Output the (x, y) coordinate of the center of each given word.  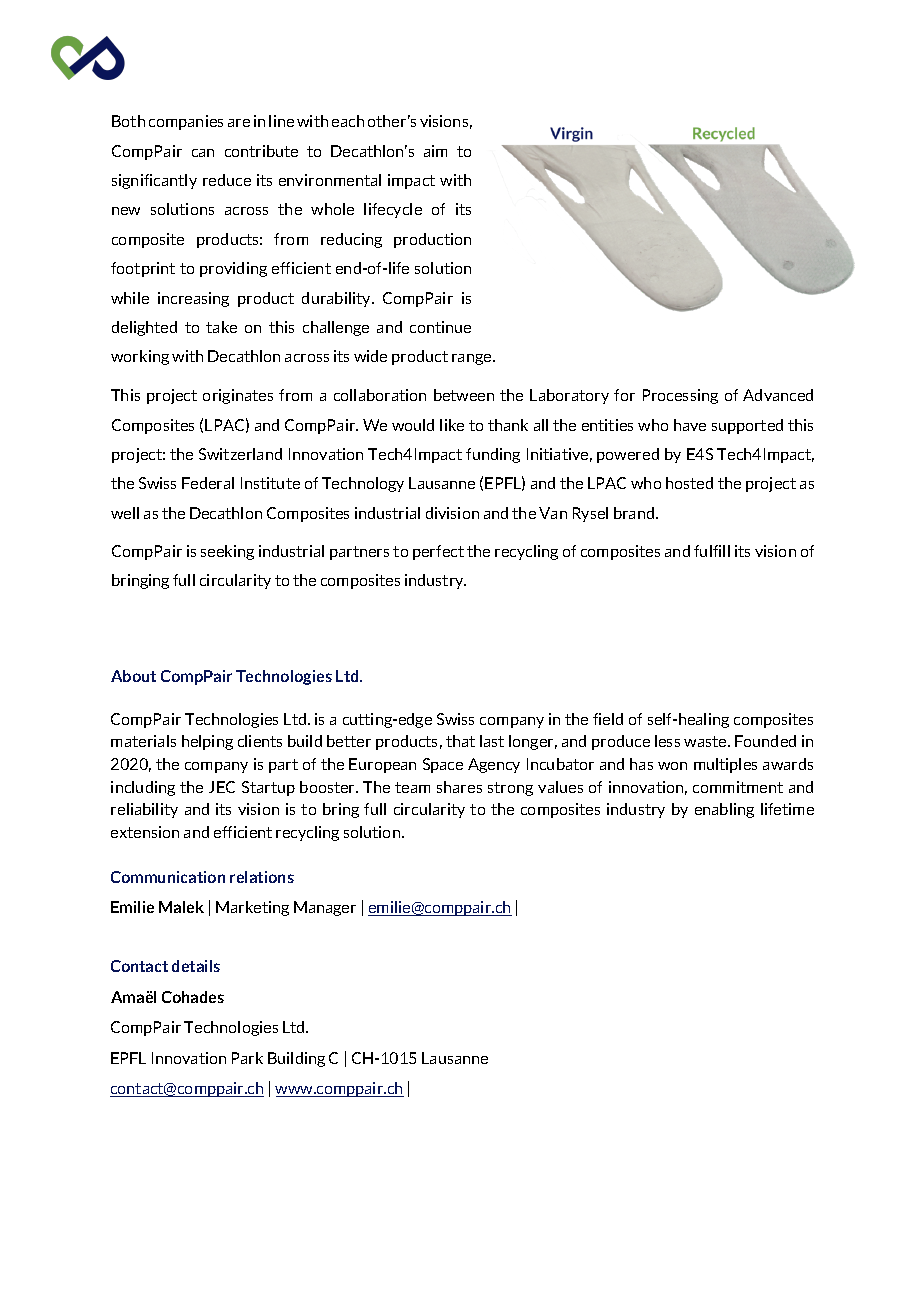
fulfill (712, 551)
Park (247, 1058)
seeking (227, 552)
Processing (680, 396)
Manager (325, 908)
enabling (724, 810)
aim (435, 151)
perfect (438, 552)
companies (186, 122)
